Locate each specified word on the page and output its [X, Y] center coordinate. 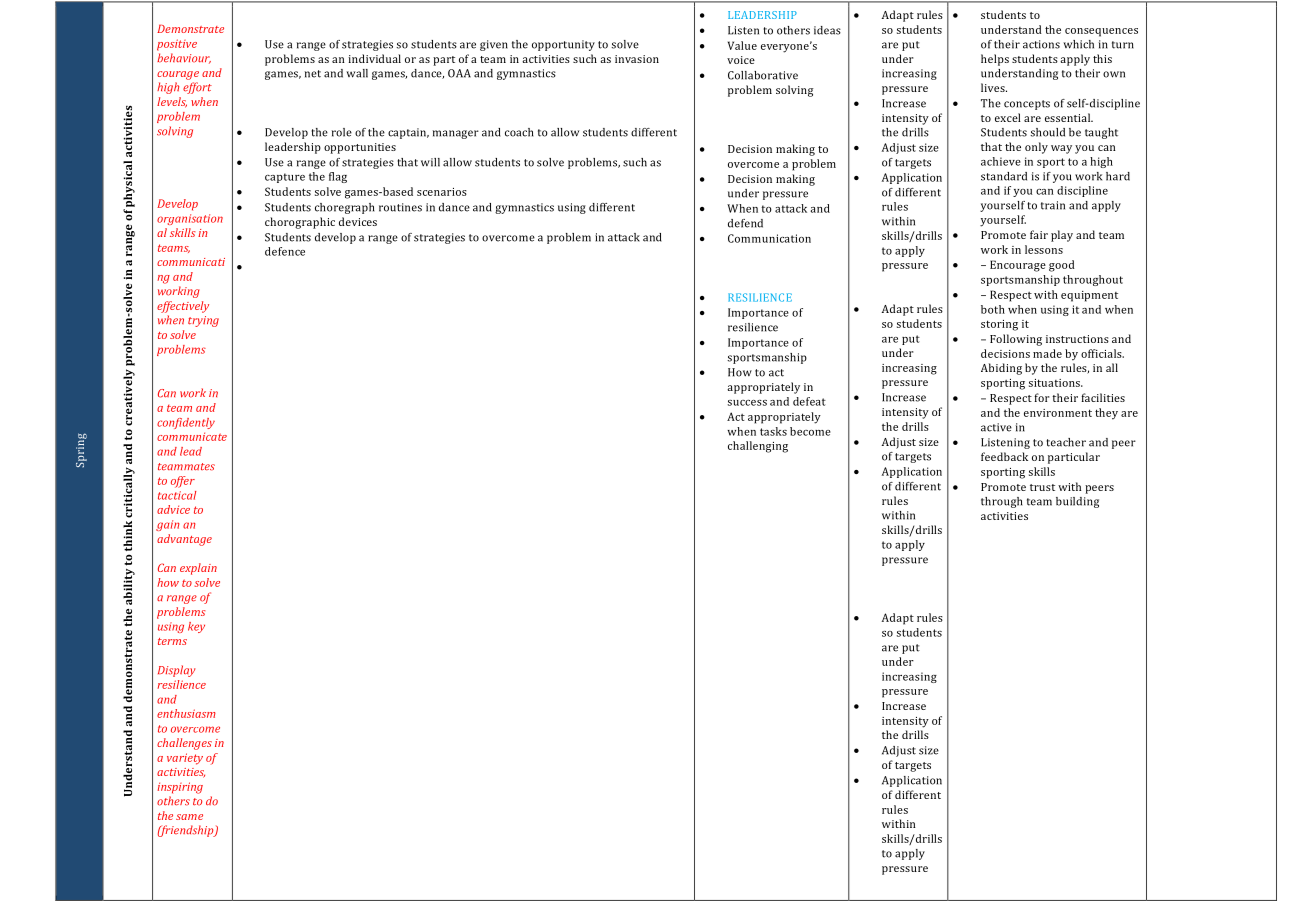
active [996, 427]
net [313, 74]
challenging [758, 447]
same [189, 817]
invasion [637, 59]
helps [995, 60]
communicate [192, 436]
